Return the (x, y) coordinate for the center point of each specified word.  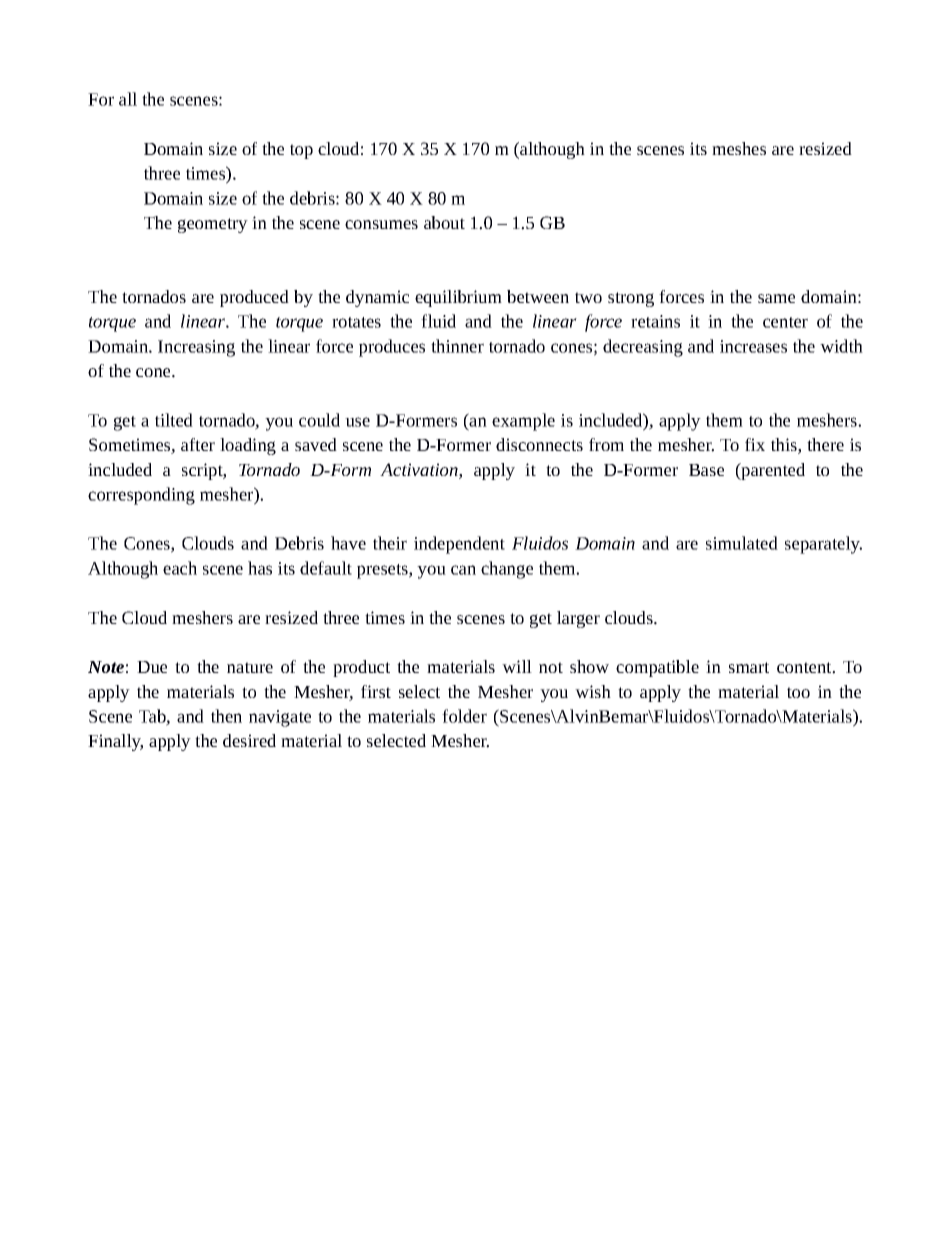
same (776, 298)
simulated (742, 543)
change (507, 570)
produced (254, 298)
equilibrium (458, 298)
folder (464, 716)
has (260, 568)
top (301, 151)
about (444, 222)
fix (755, 444)
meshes (739, 148)
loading (248, 446)
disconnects (539, 444)
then (226, 716)
